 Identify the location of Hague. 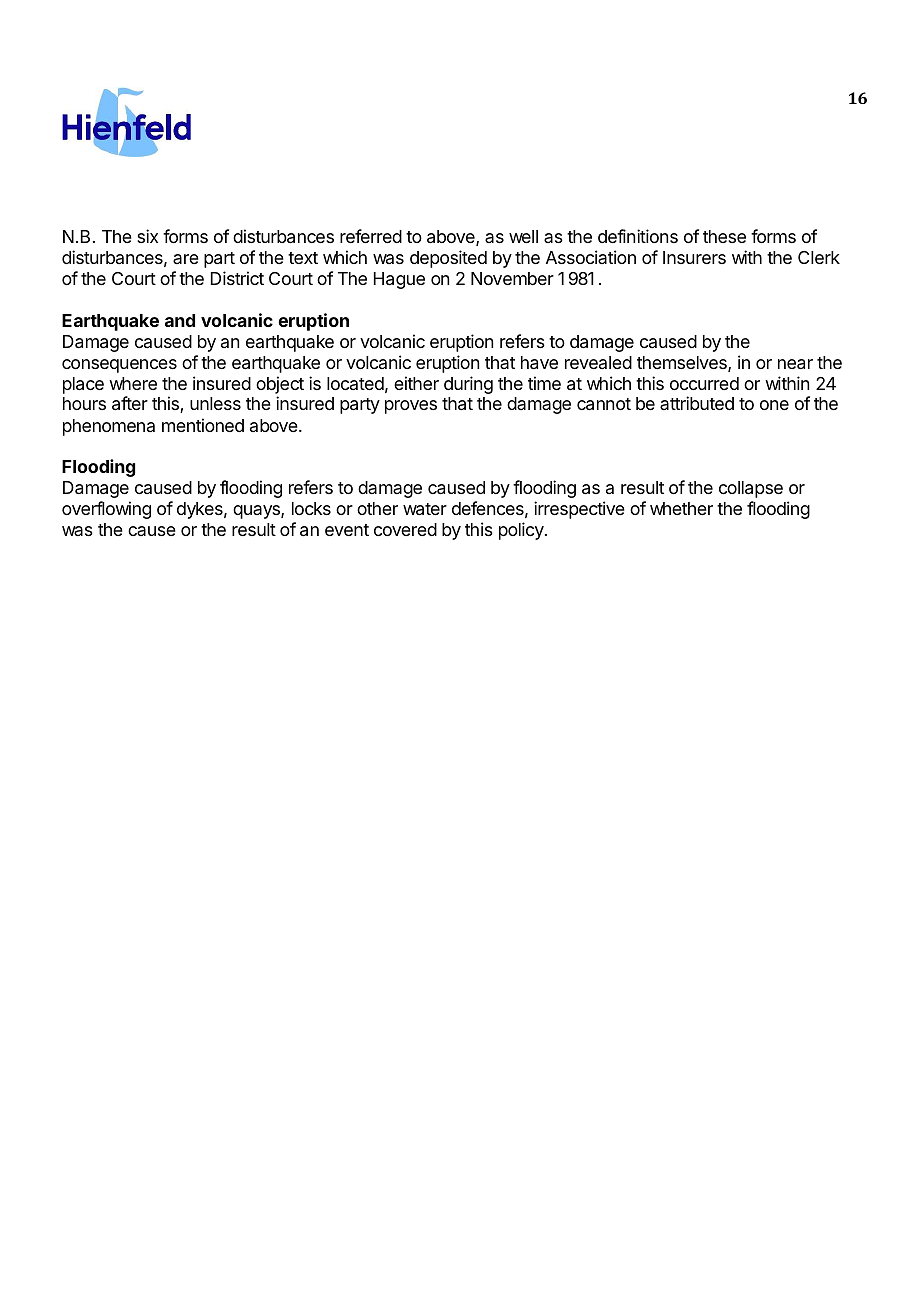
(399, 280).
